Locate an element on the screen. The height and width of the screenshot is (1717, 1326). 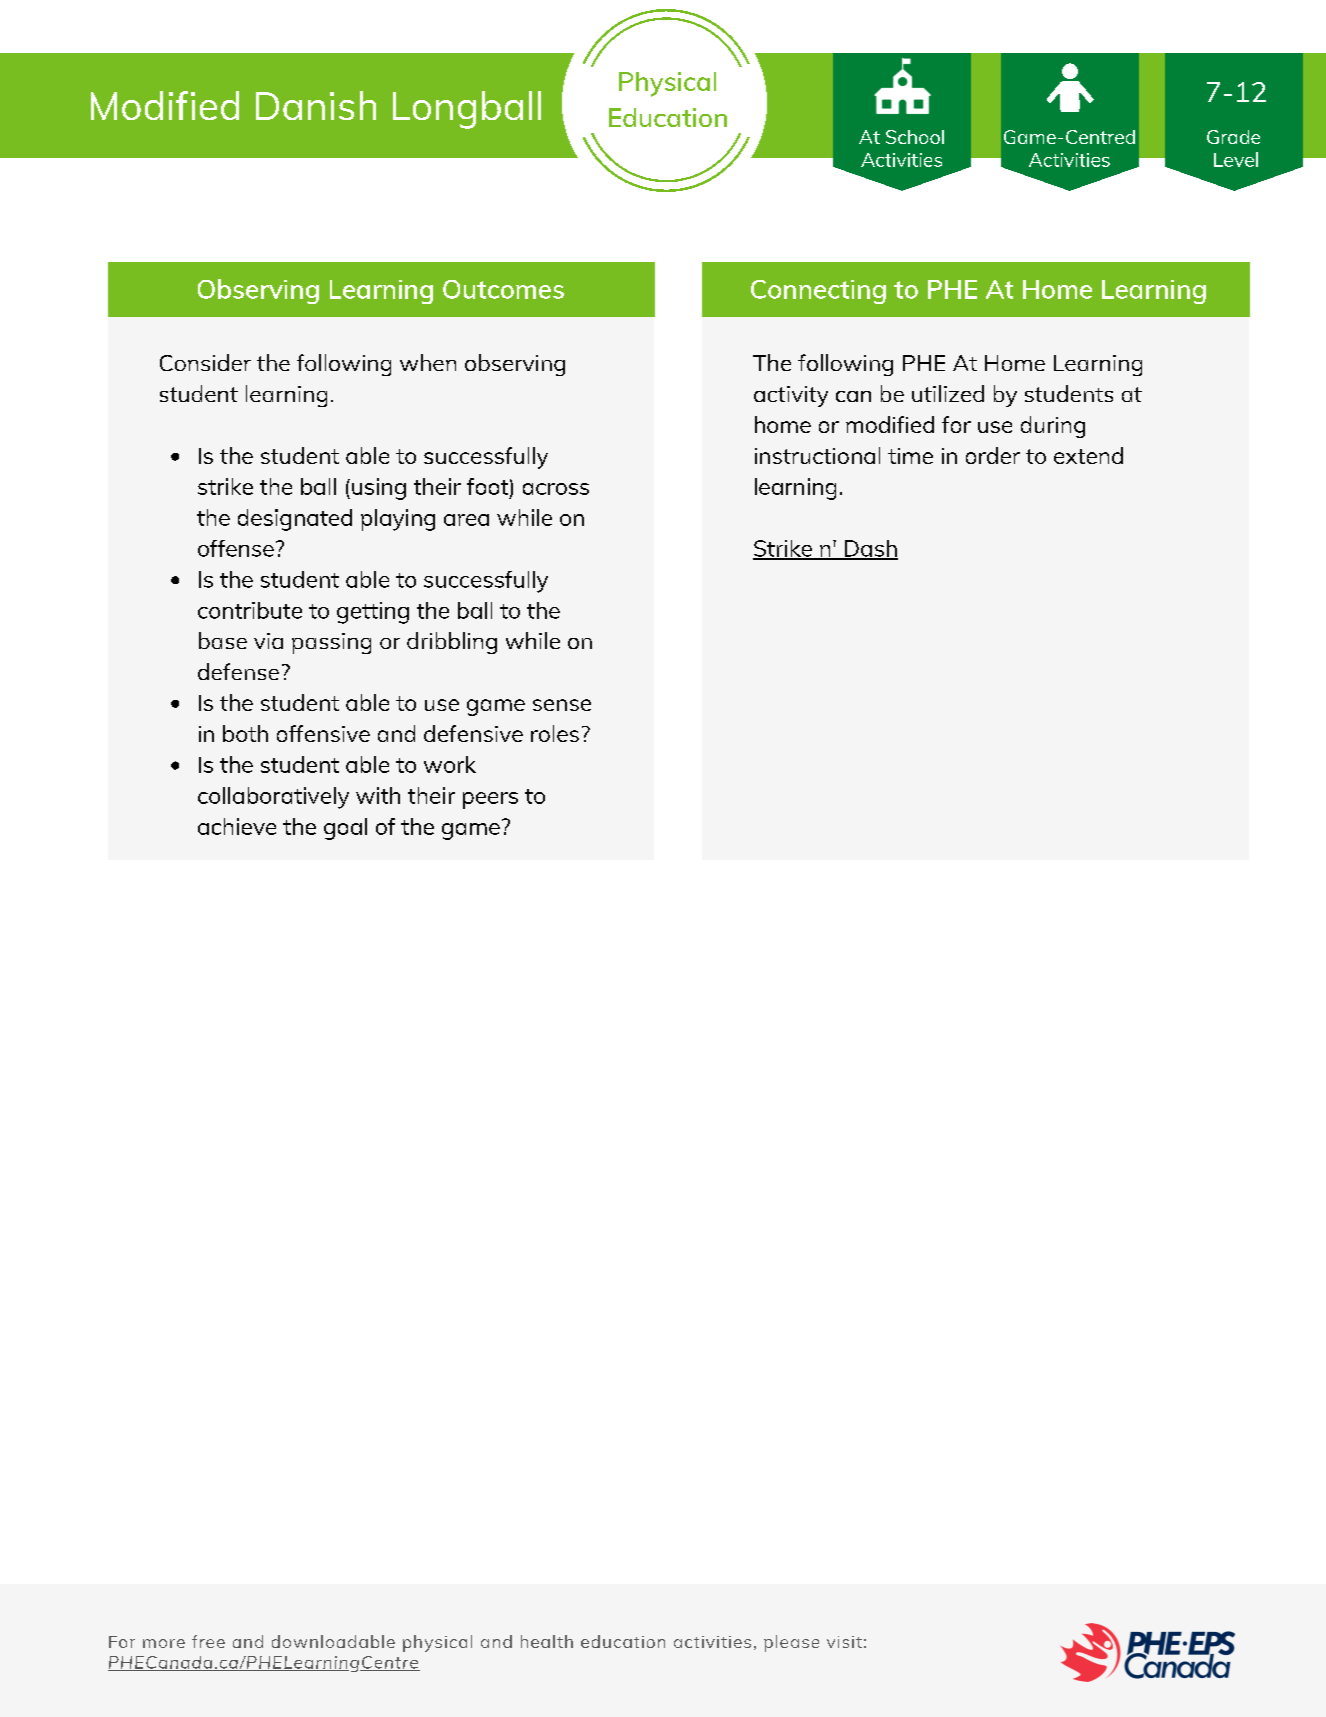
Grade is located at coordinates (1233, 137).
